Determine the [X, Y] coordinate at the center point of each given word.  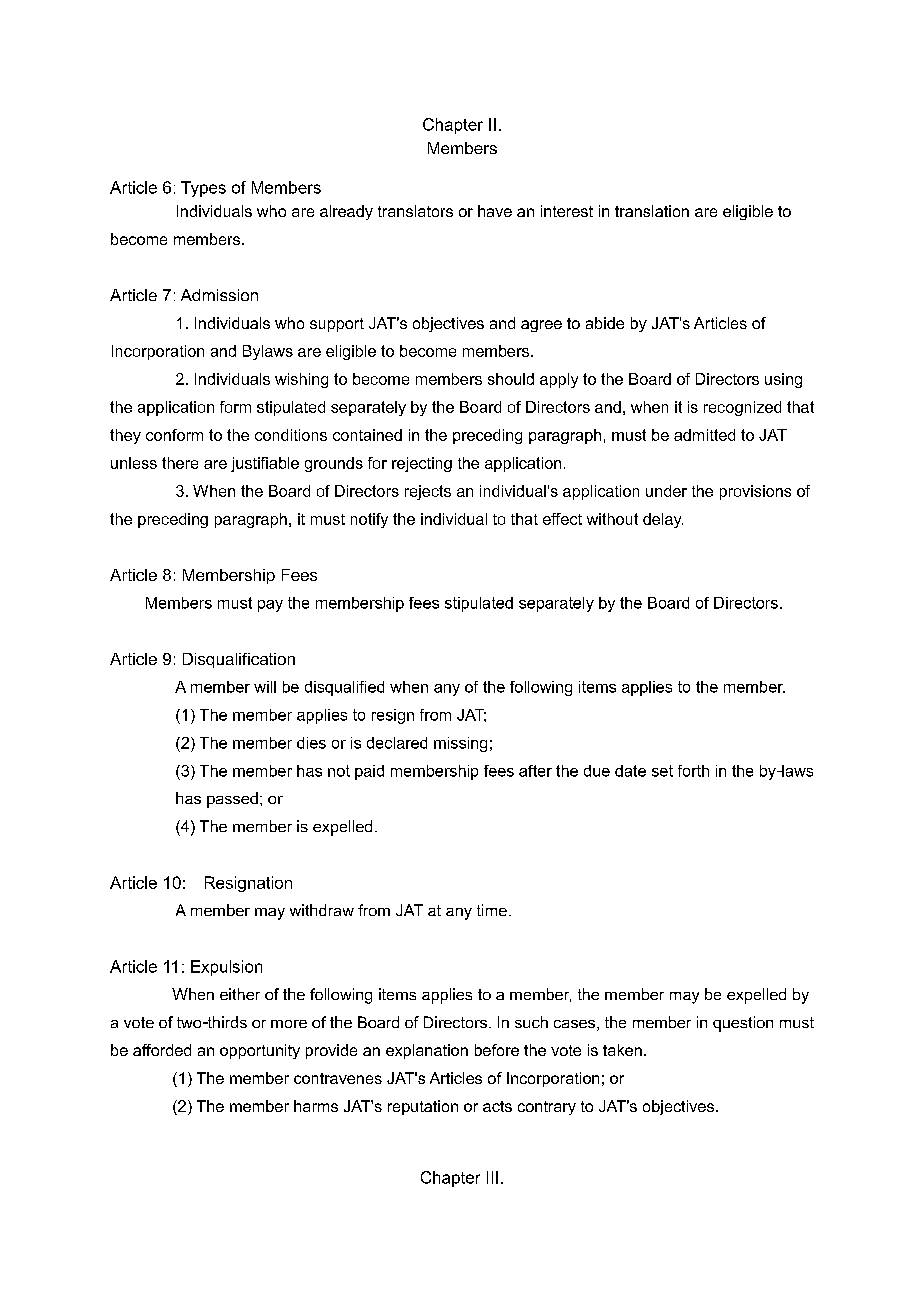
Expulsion [226, 968]
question [743, 1024]
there [180, 463]
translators [415, 211]
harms [316, 1106]
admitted [704, 435]
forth [693, 771]
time [492, 910]
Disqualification [239, 660]
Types [203, 189]
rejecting [422, 464]
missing [460, 744]
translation [652, 211]
